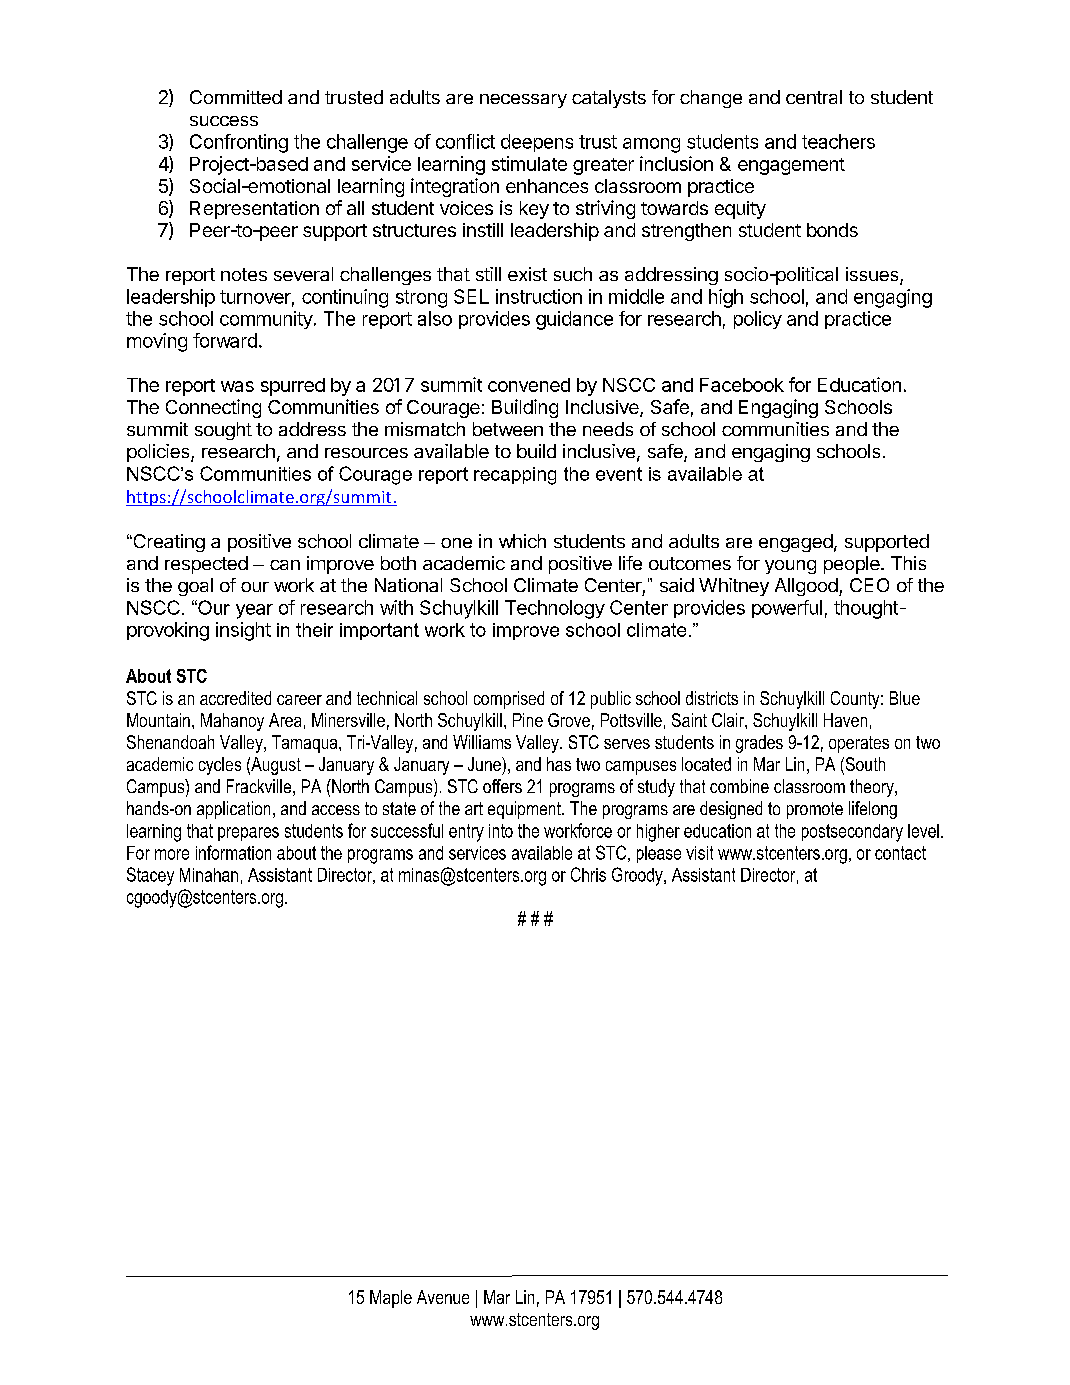 The image size is (1070, 1385). Describe the element at coordinates (796, 543) in the image. I see `engaged` at that location.
